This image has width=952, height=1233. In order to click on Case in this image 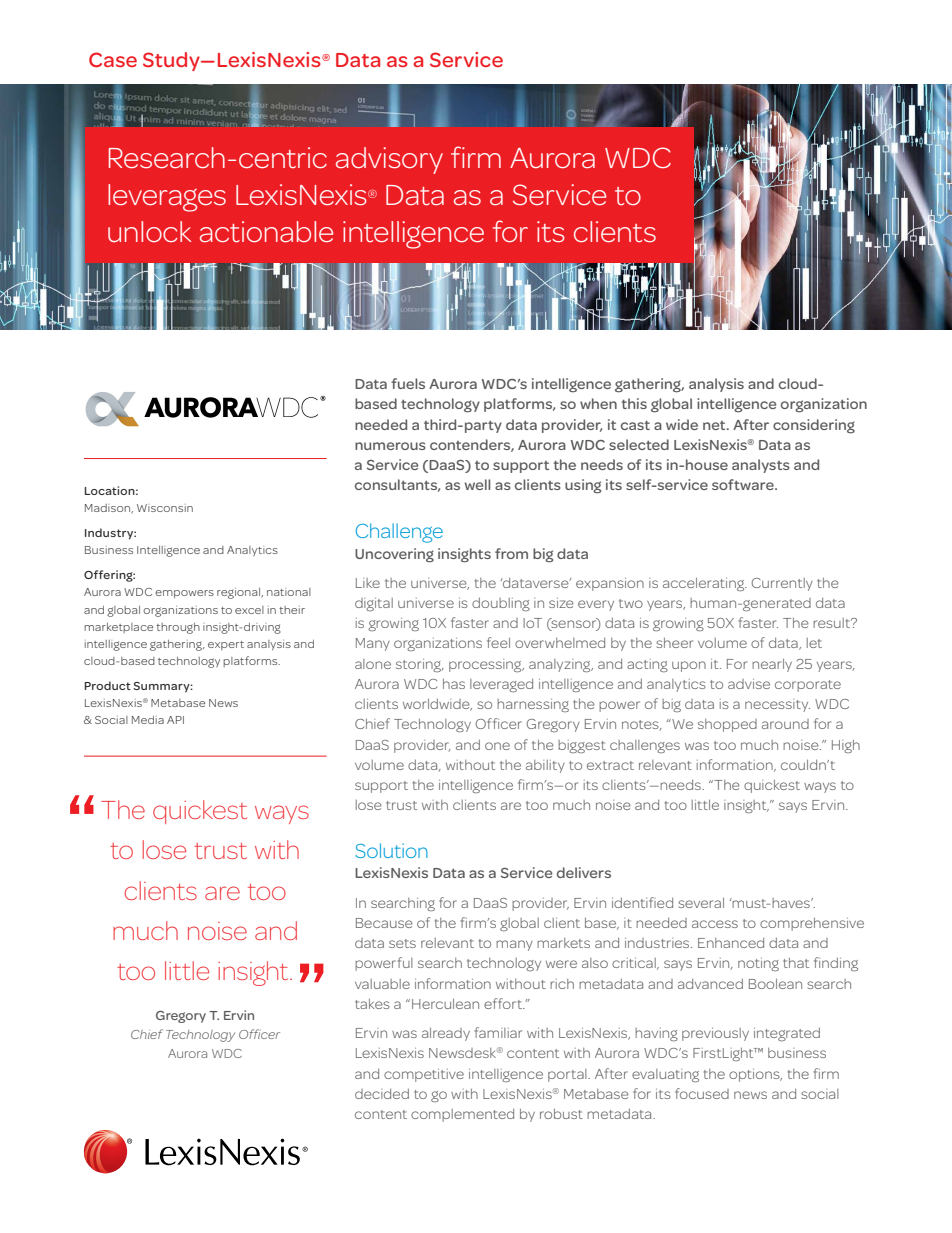, I will do `click(113, 59)`.
